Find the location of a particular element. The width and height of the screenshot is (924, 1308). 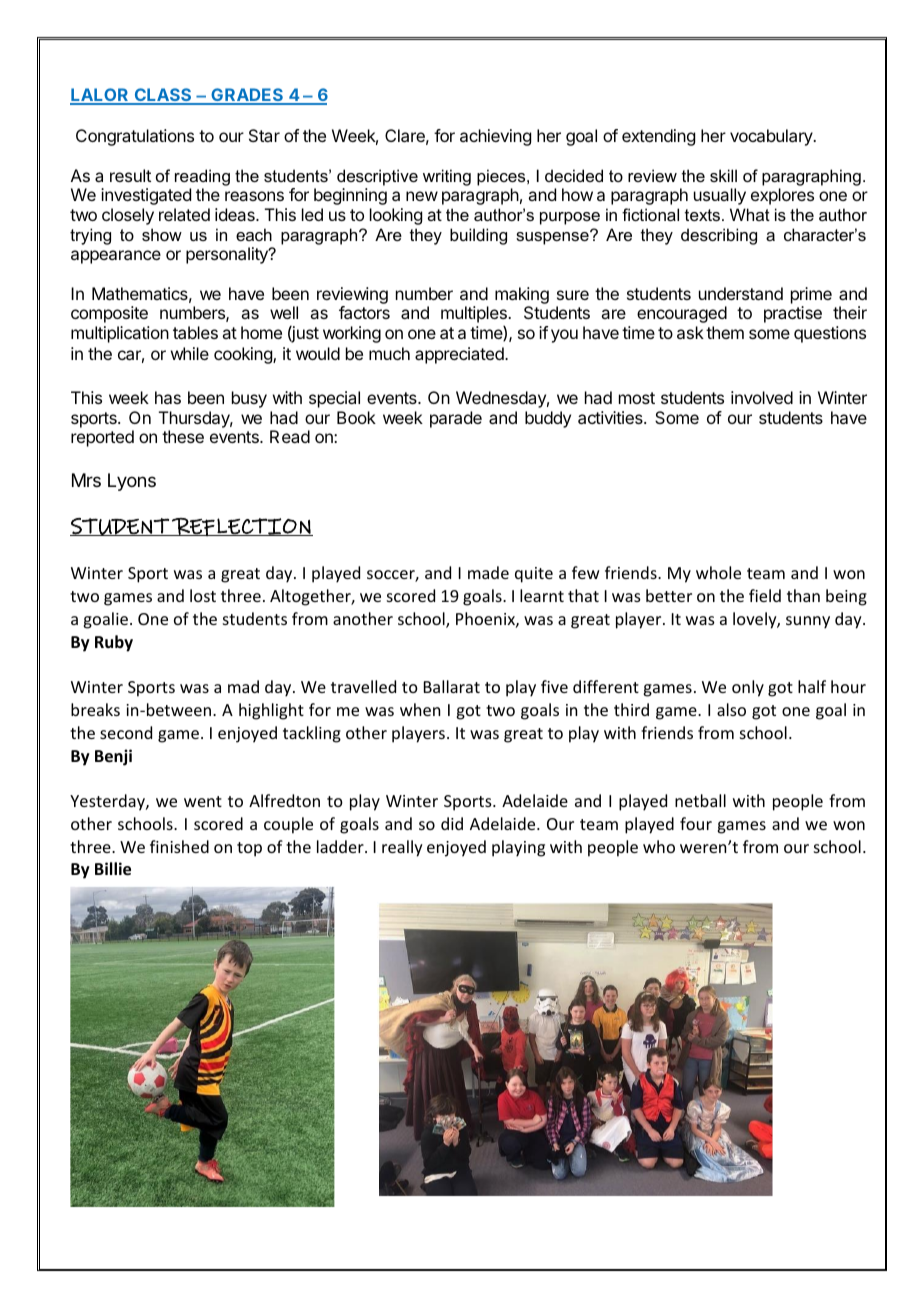

CLASS is located at coordinates (163, 96).
